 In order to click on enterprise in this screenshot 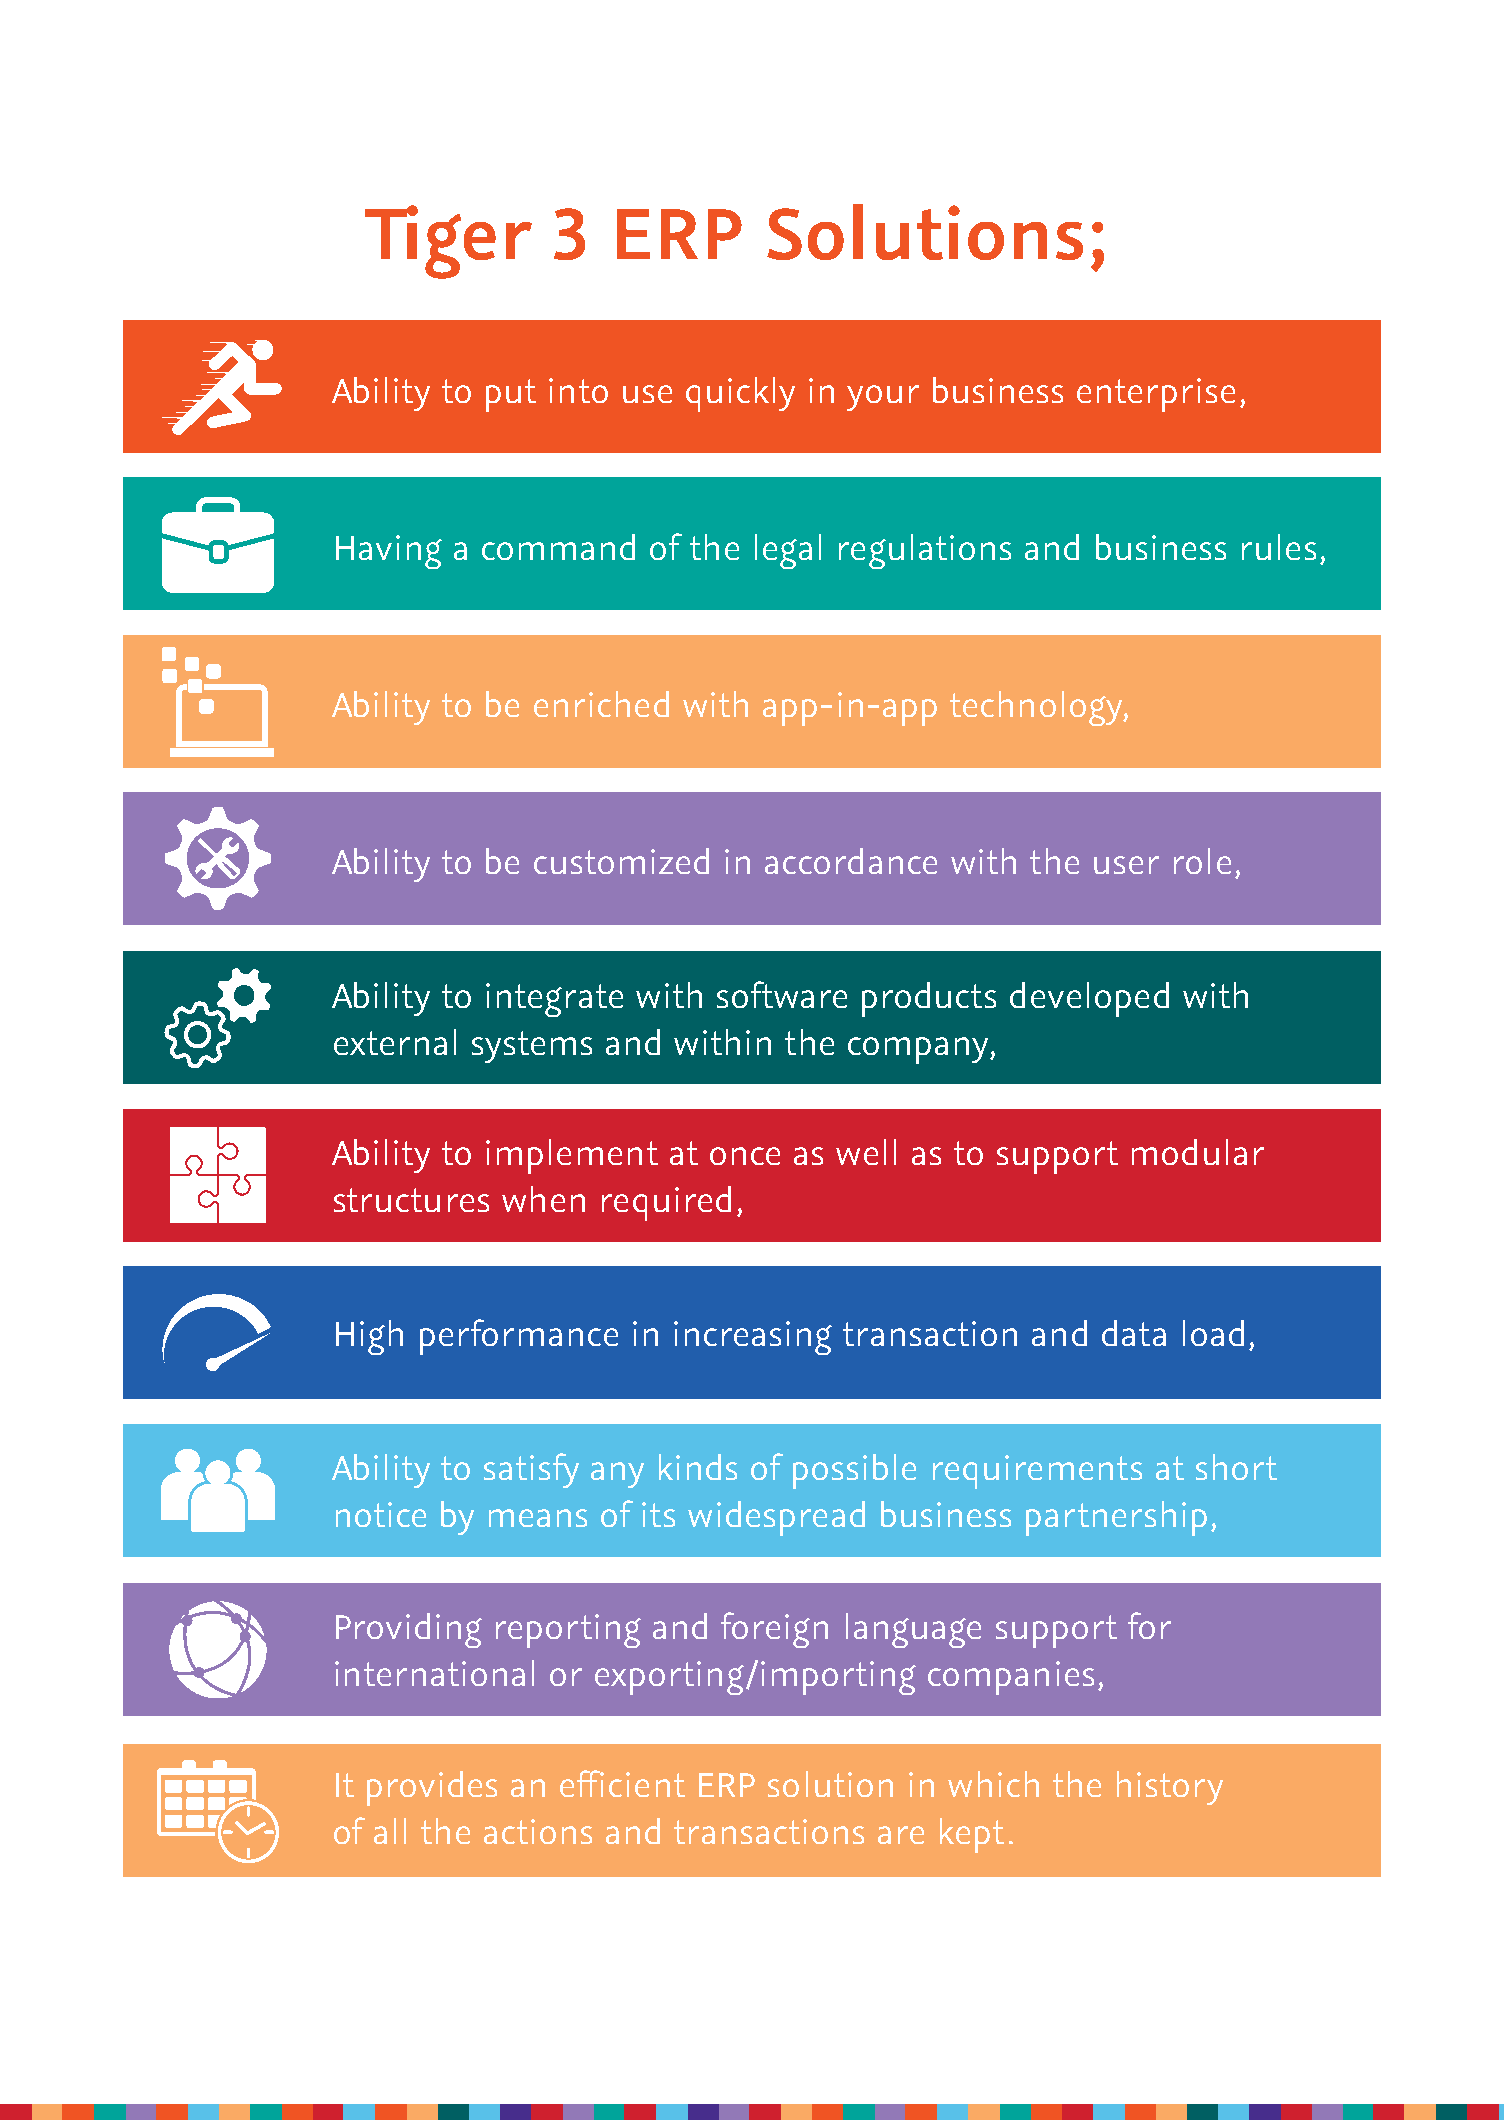, I will do `click(1156, 395)`.
